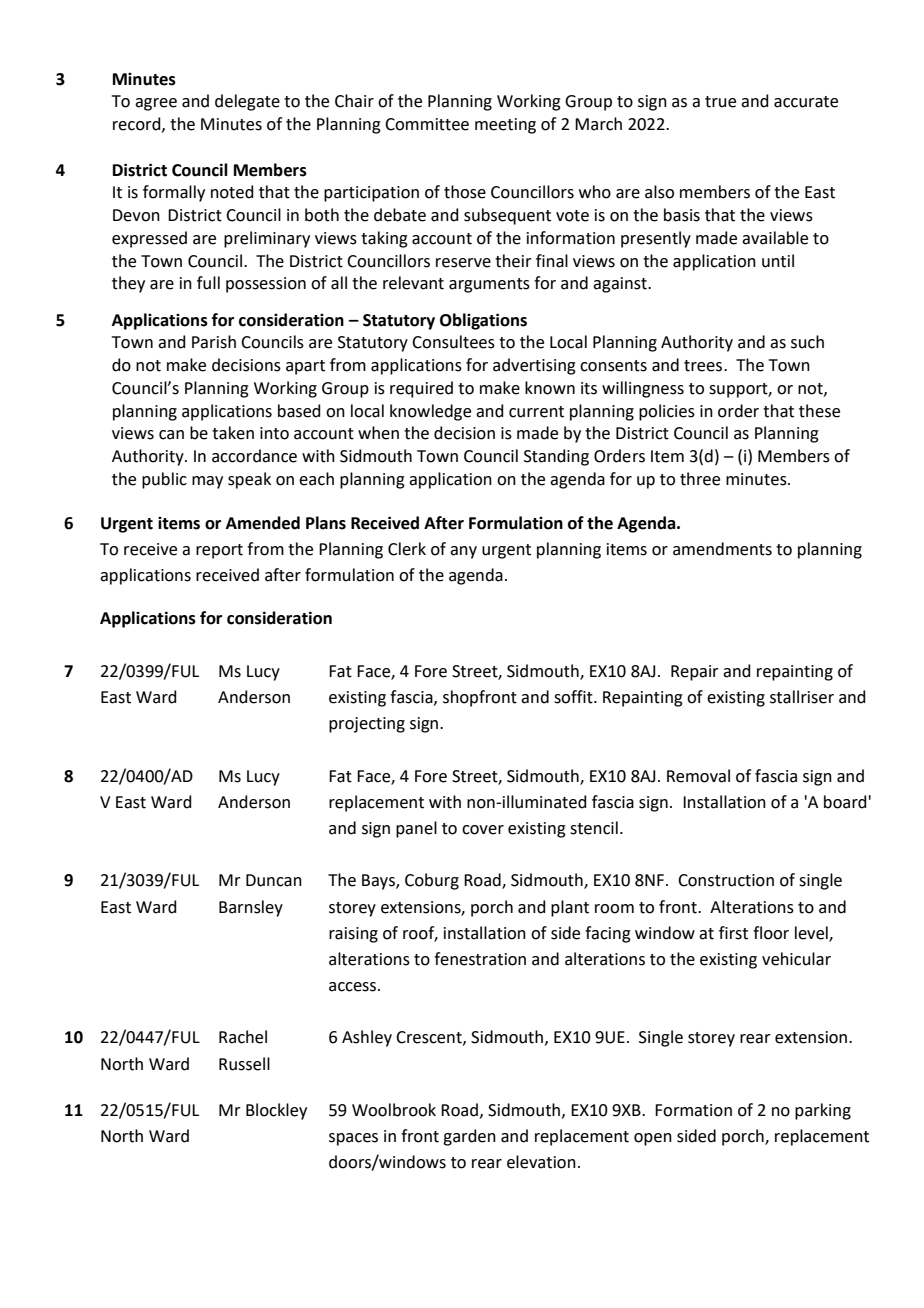  Describe the element at coordinates (698, 776) in the screenshot. I see `Removal` at that location.
